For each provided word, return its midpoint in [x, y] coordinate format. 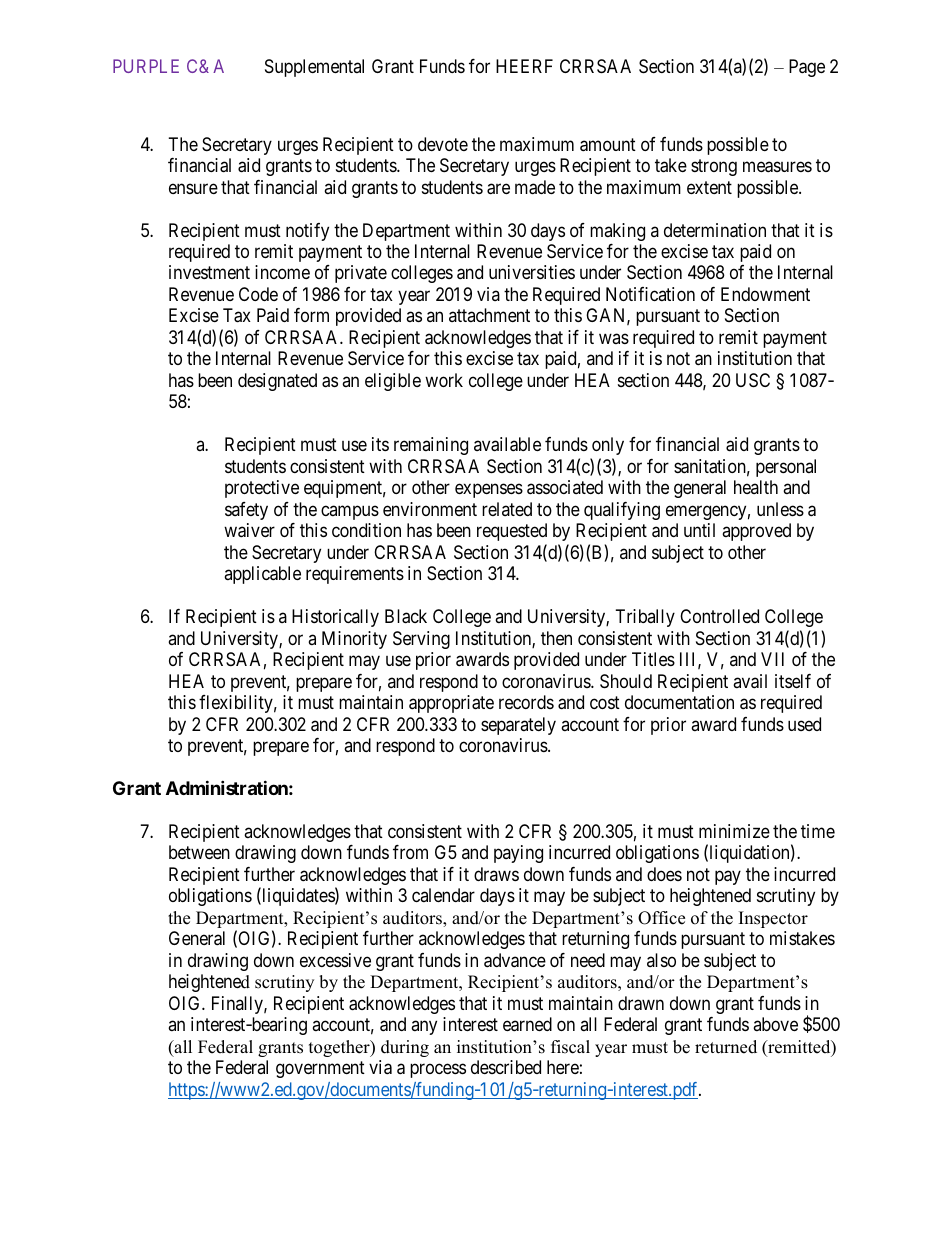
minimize [734, 831]
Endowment [765, 294]
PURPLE [146, 66]
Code [258, 294]
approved [756, 532]
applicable [262, 575]
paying [518, 854]
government [320, 1070]
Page [807, 68]
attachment [489, 315]
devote [443, 144]
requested [512, 532]
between [199, 852]
